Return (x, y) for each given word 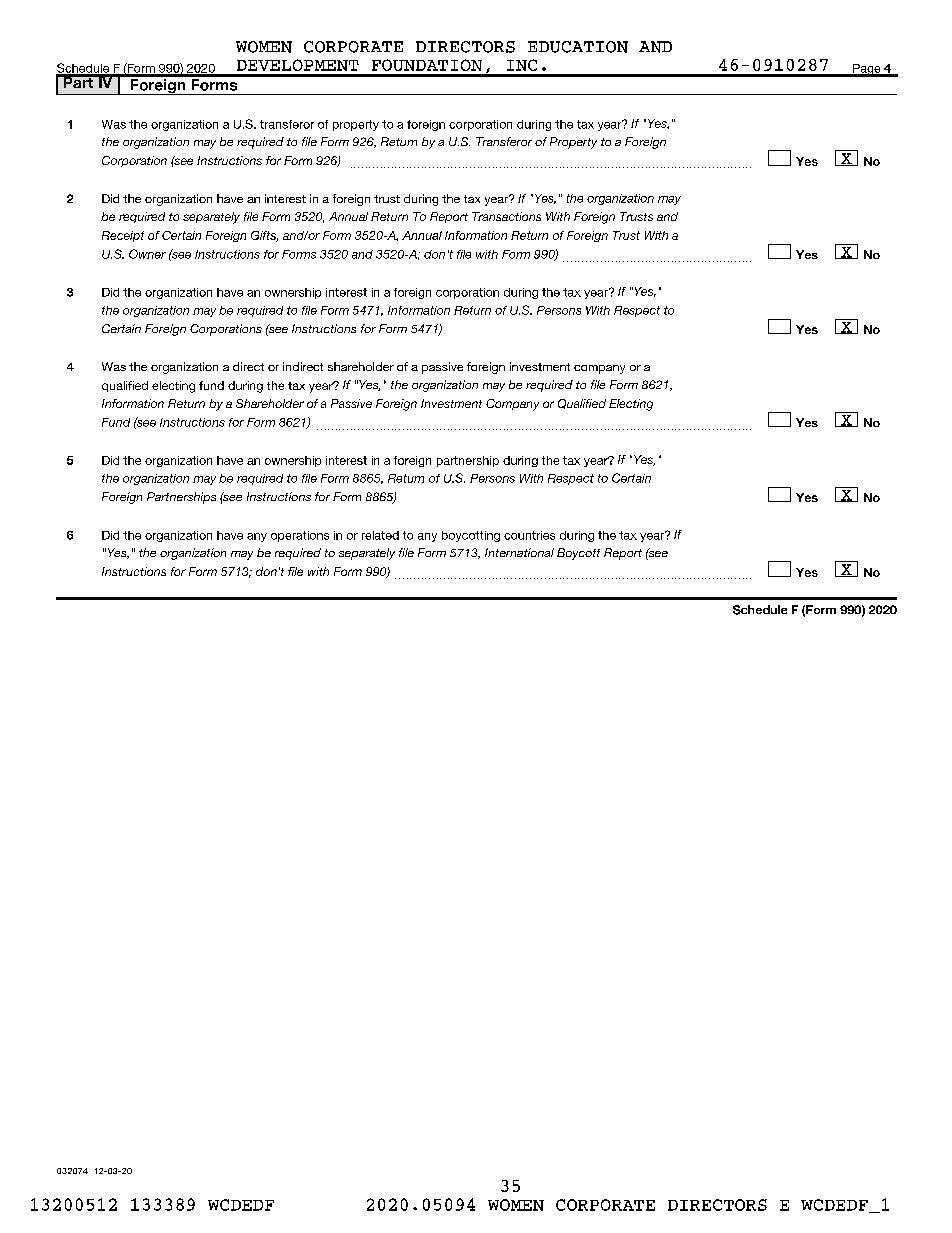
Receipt (123, 236)
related (380, 535)
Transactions (506, 216)
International (519, 552)
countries (529, 535)
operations (300, 536)
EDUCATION (578, 47)
